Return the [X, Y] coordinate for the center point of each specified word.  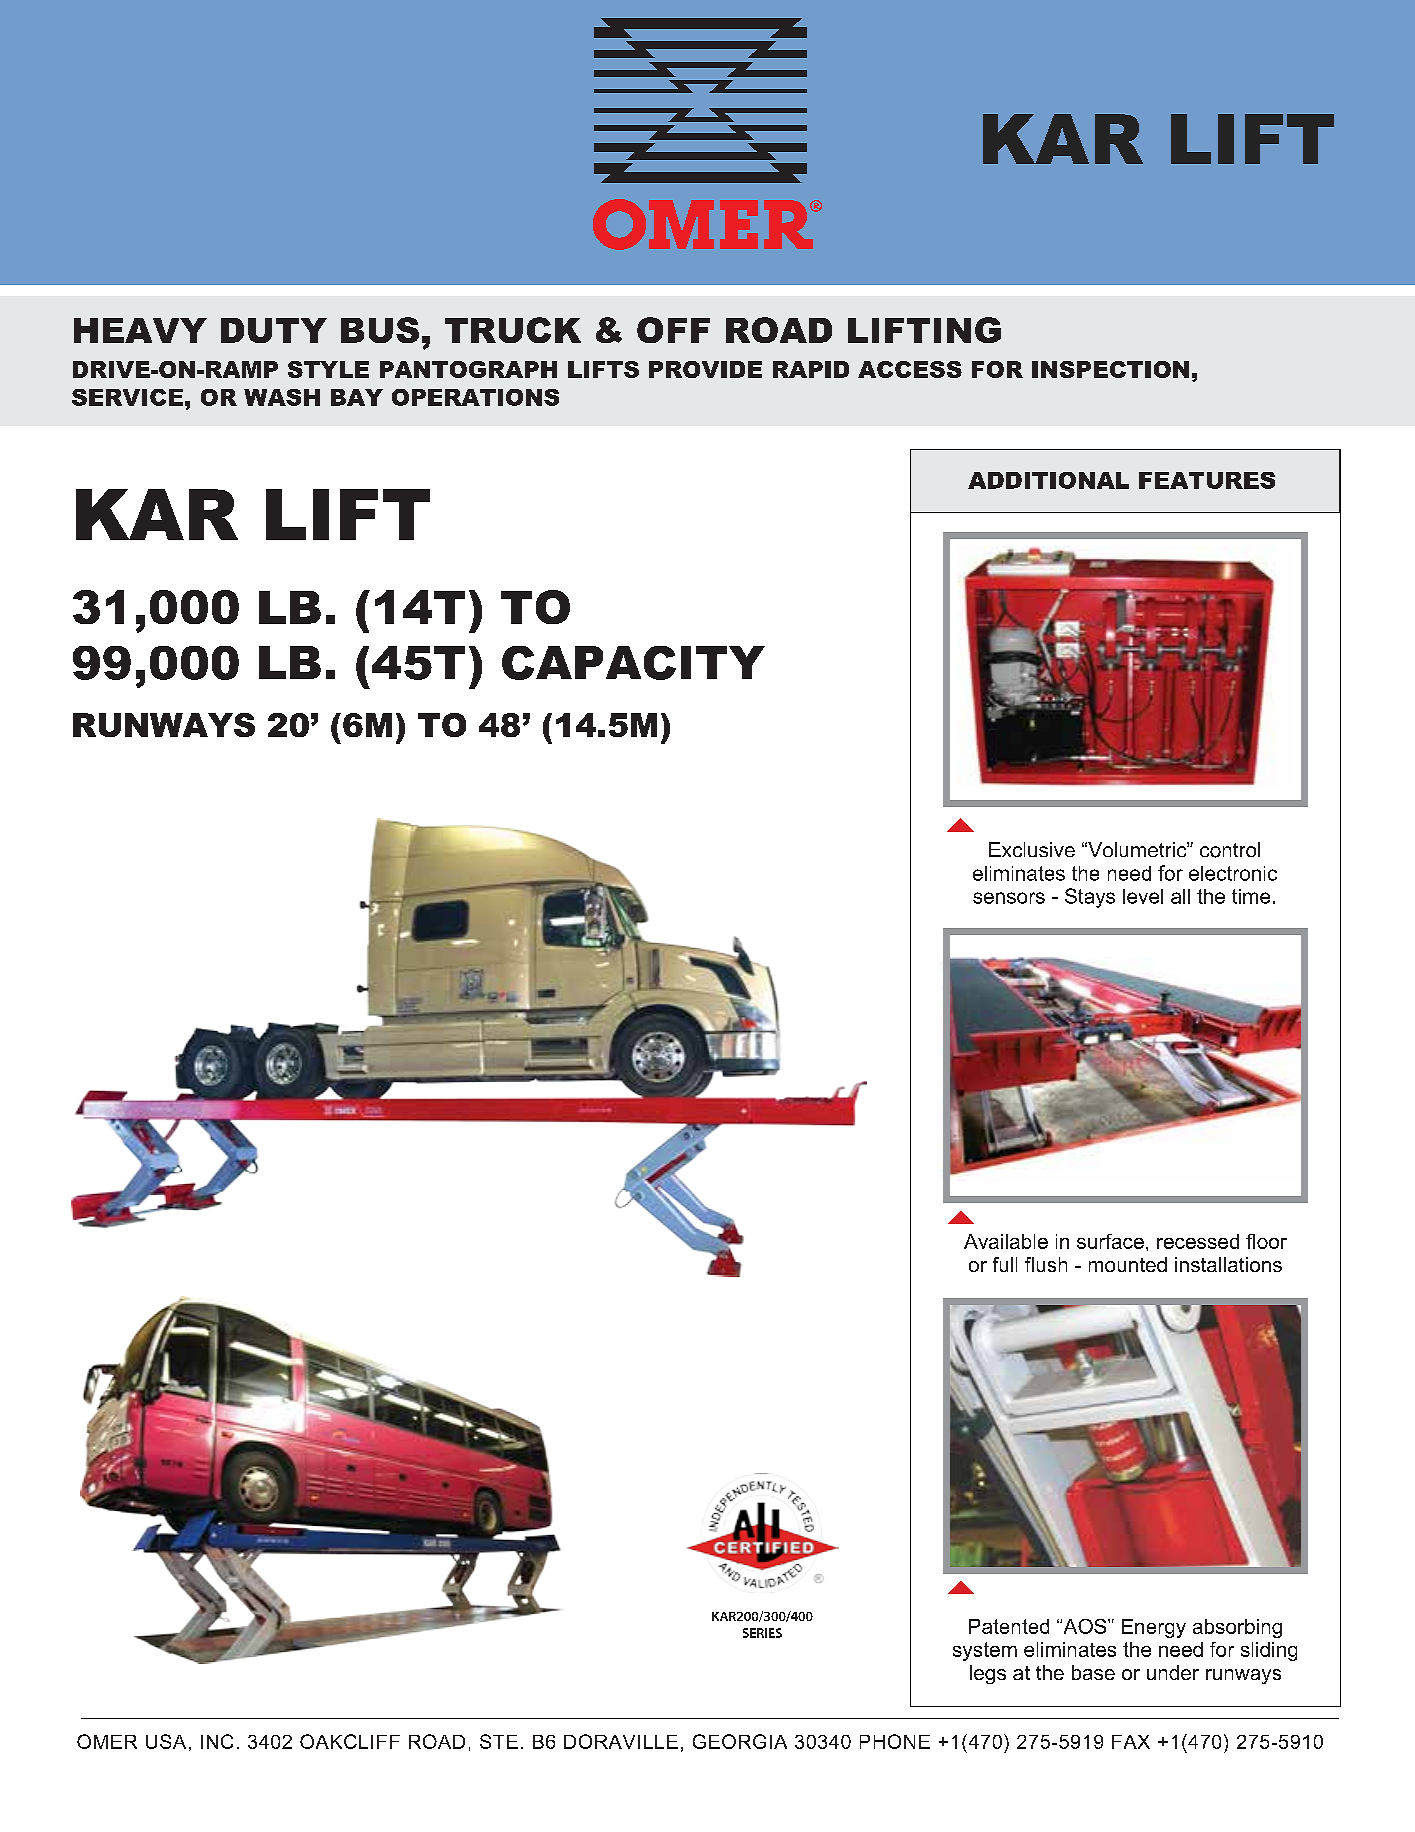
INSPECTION [1110, 369]
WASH [282, 397]
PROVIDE [705, 369]
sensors [1009, 898]
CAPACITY [633, 663]
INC [217, 1741]
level [1143, 896]
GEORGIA [740, 1741]
